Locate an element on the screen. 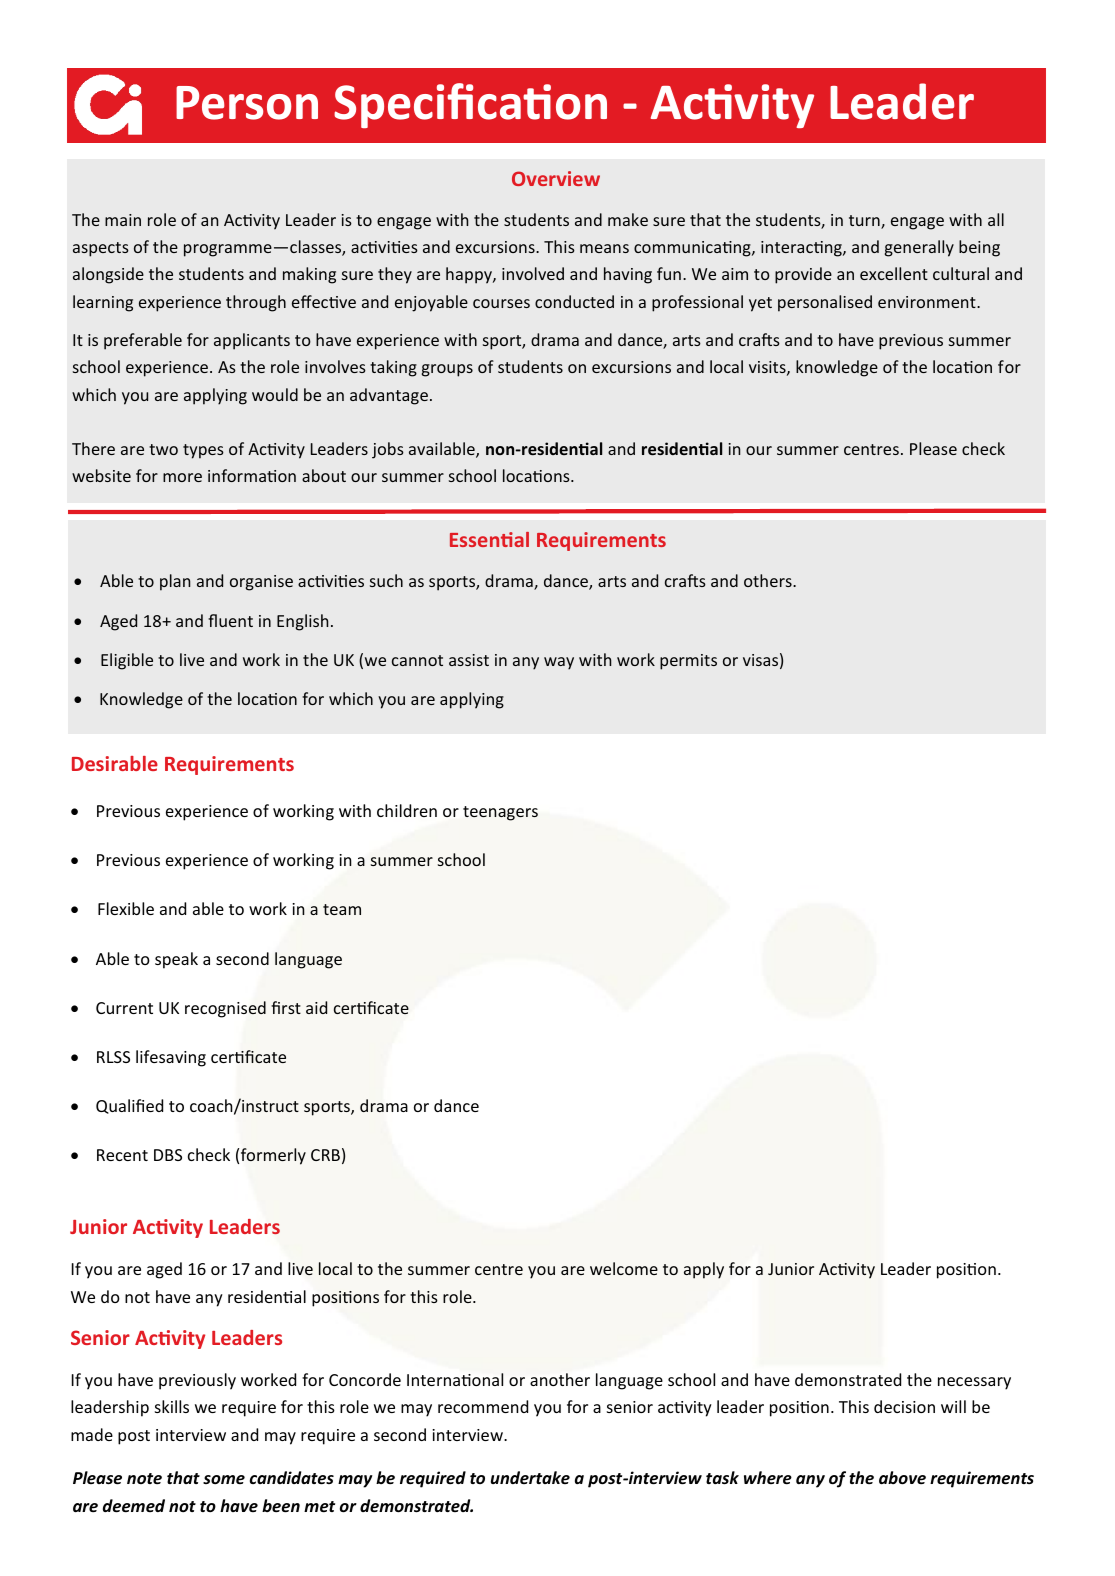 Image resolution: width=1115 pixels, height=1576 pixels. main is located at coordinates (123, 220).
